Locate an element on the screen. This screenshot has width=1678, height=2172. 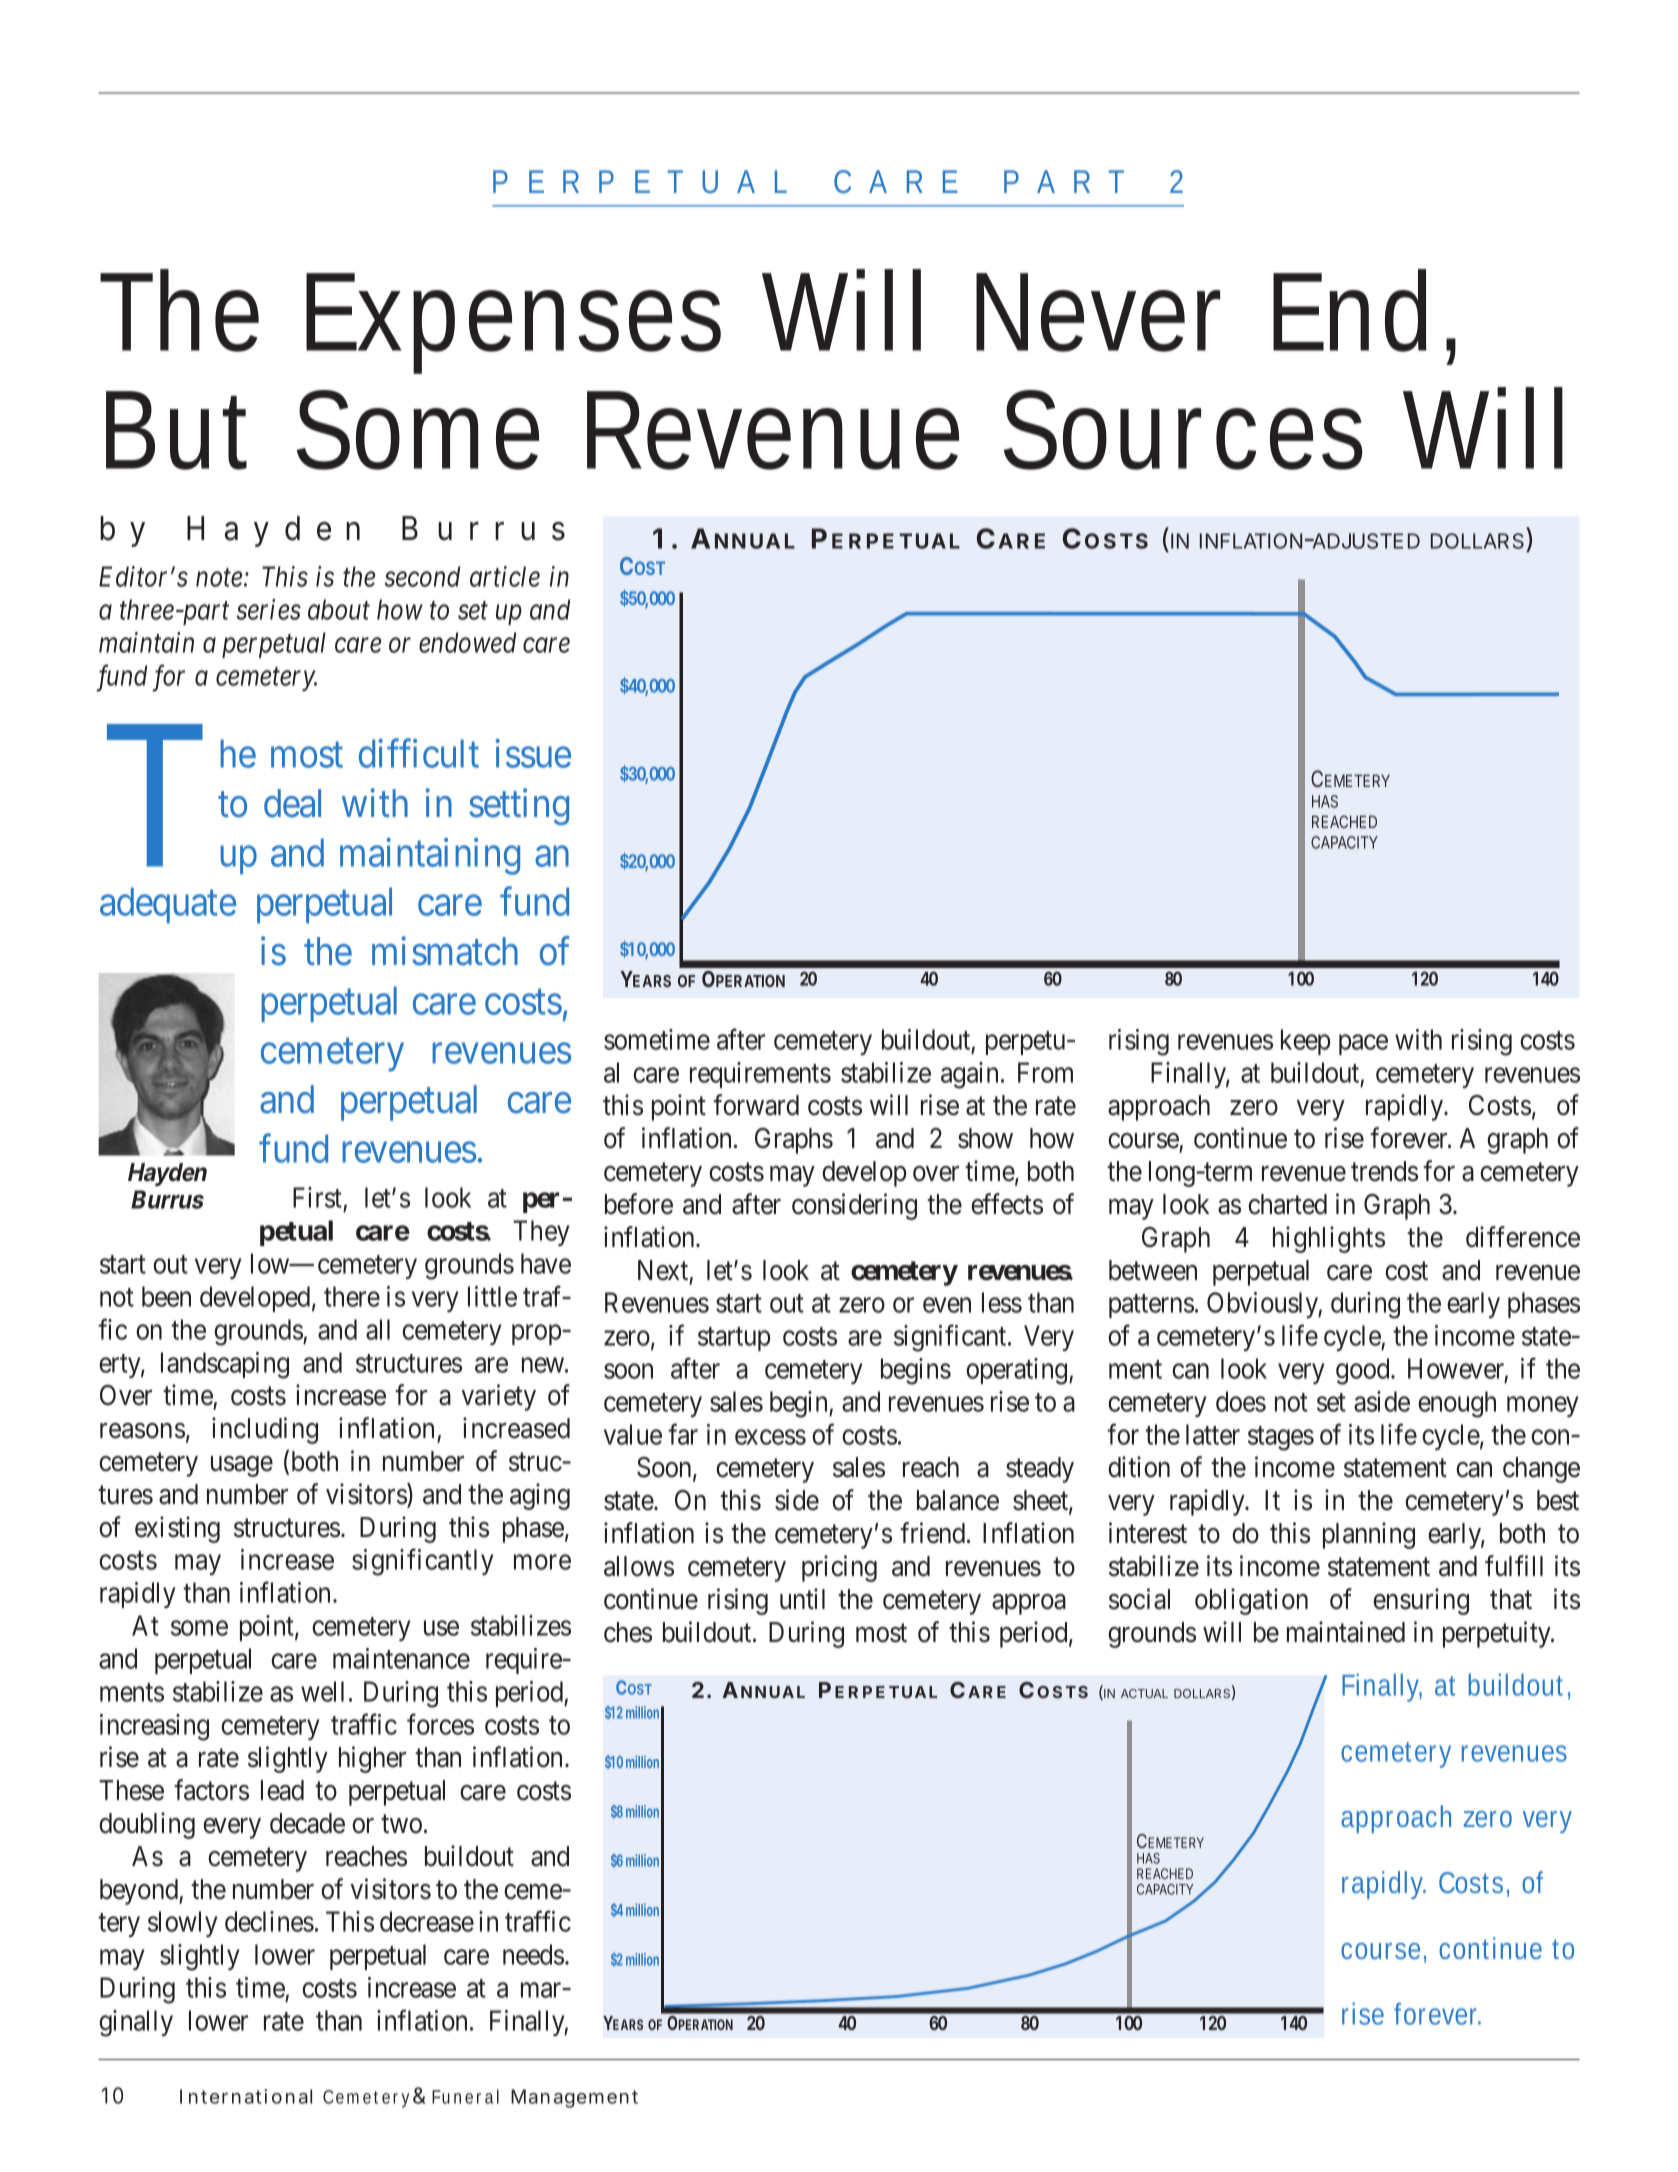
But is located at coordinates (176, 430).
